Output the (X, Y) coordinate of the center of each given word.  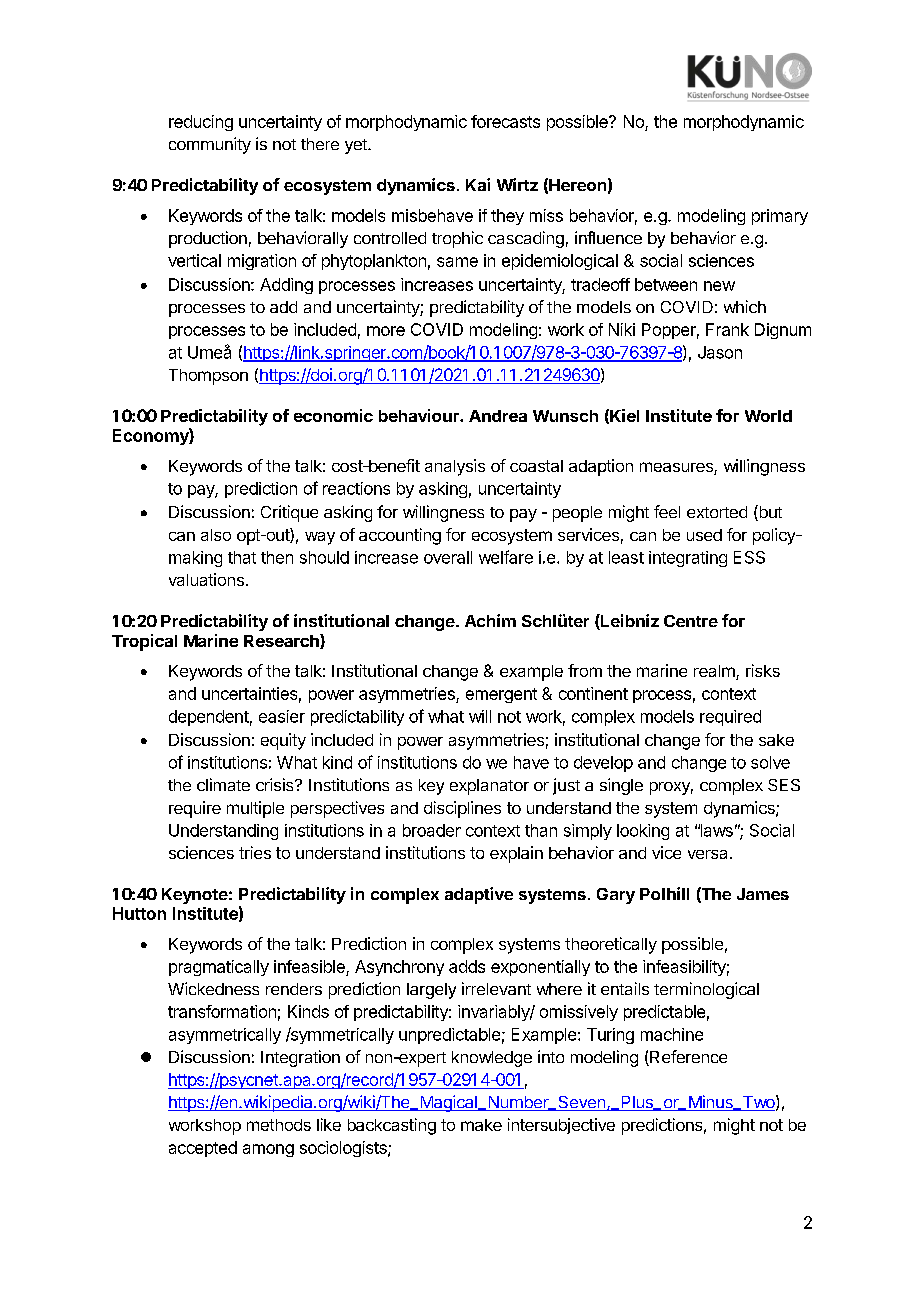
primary (780, 217)
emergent (501, 695)
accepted (203, 1149)
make (481, 1125)
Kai (478, 184)
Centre (691, 621)
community (210, 145)
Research (282, 641)
